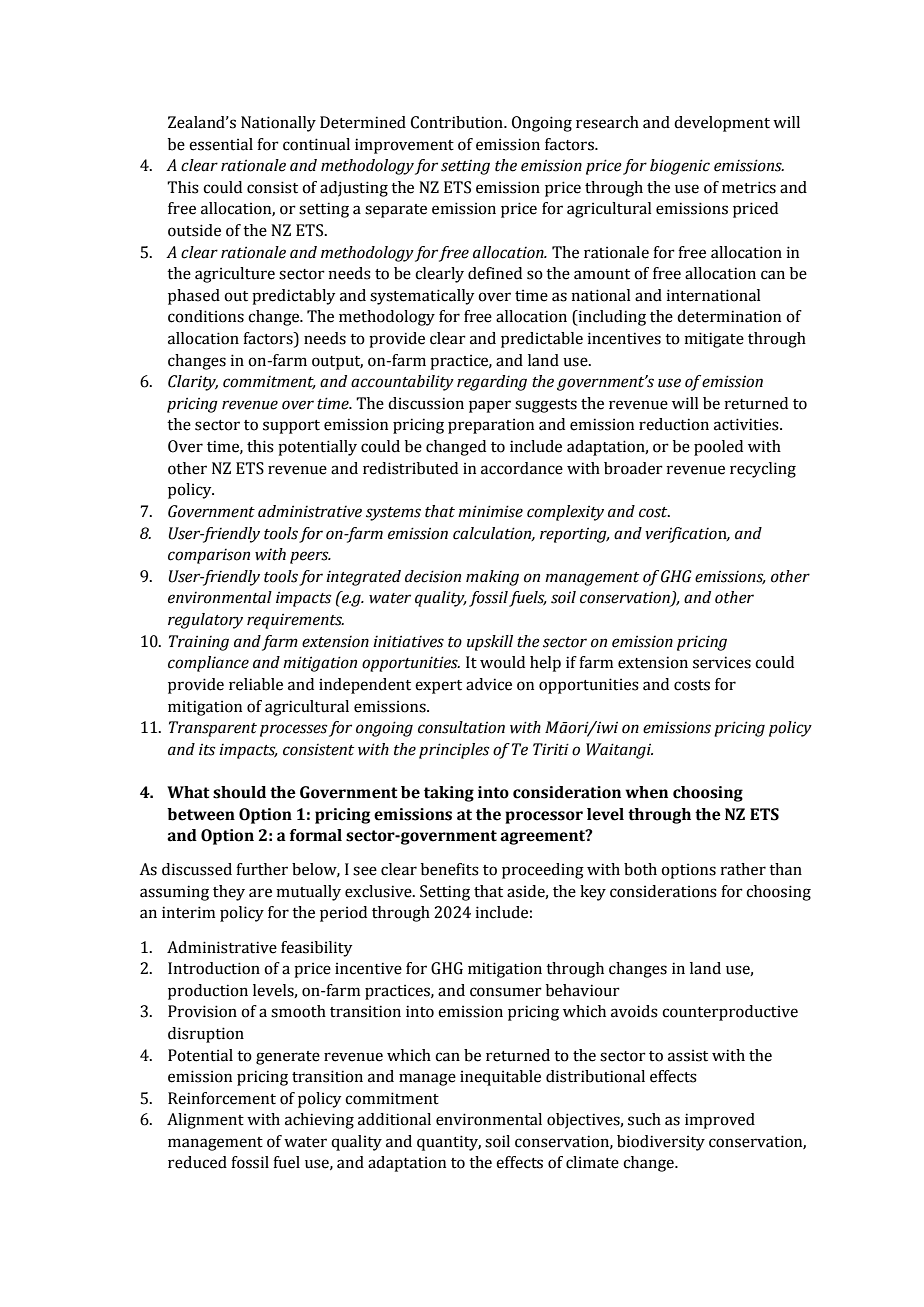 The image size is (924, 1307). What do you see at coordinates (221, 144) in the page?
I see `essential` at bounding box center [221, 144].
